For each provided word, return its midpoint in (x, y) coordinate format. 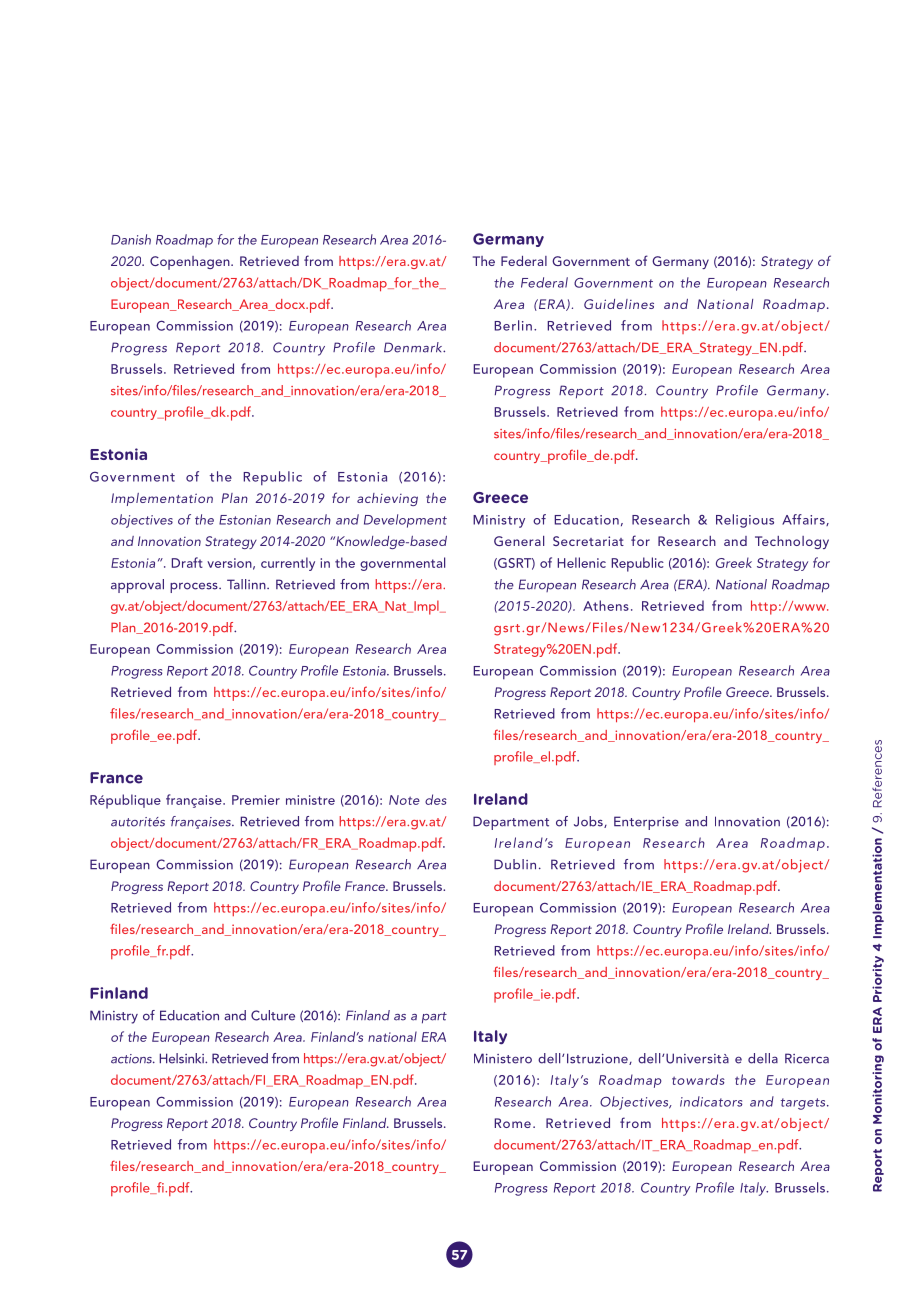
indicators (711, 1101)
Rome (512, 1123)
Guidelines (619, 304)
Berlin (513, 325)
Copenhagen (191, 263)
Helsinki (183, 1058)
